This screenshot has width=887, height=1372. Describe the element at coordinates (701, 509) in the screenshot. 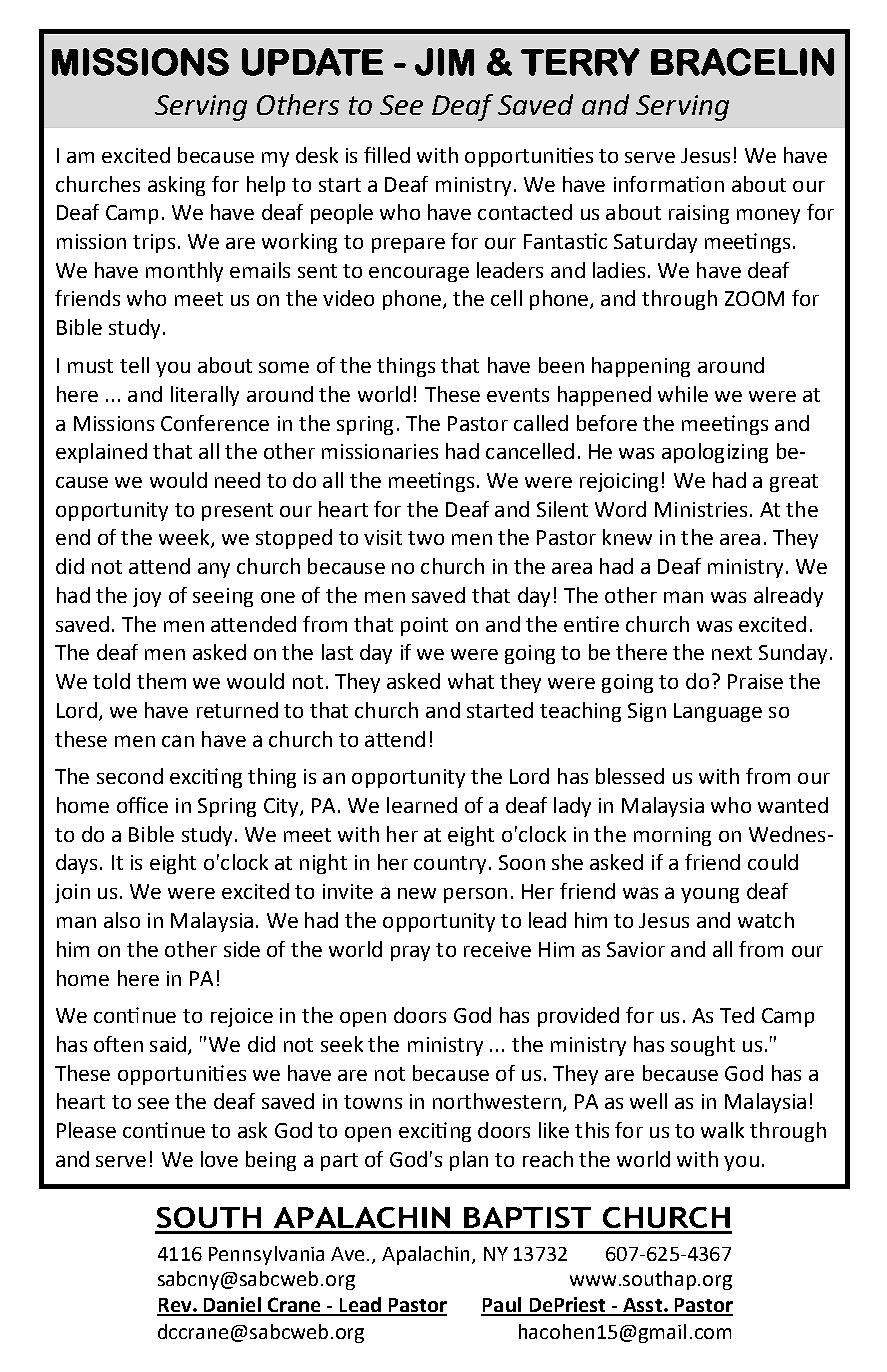

I see `Ministries` at that location.
